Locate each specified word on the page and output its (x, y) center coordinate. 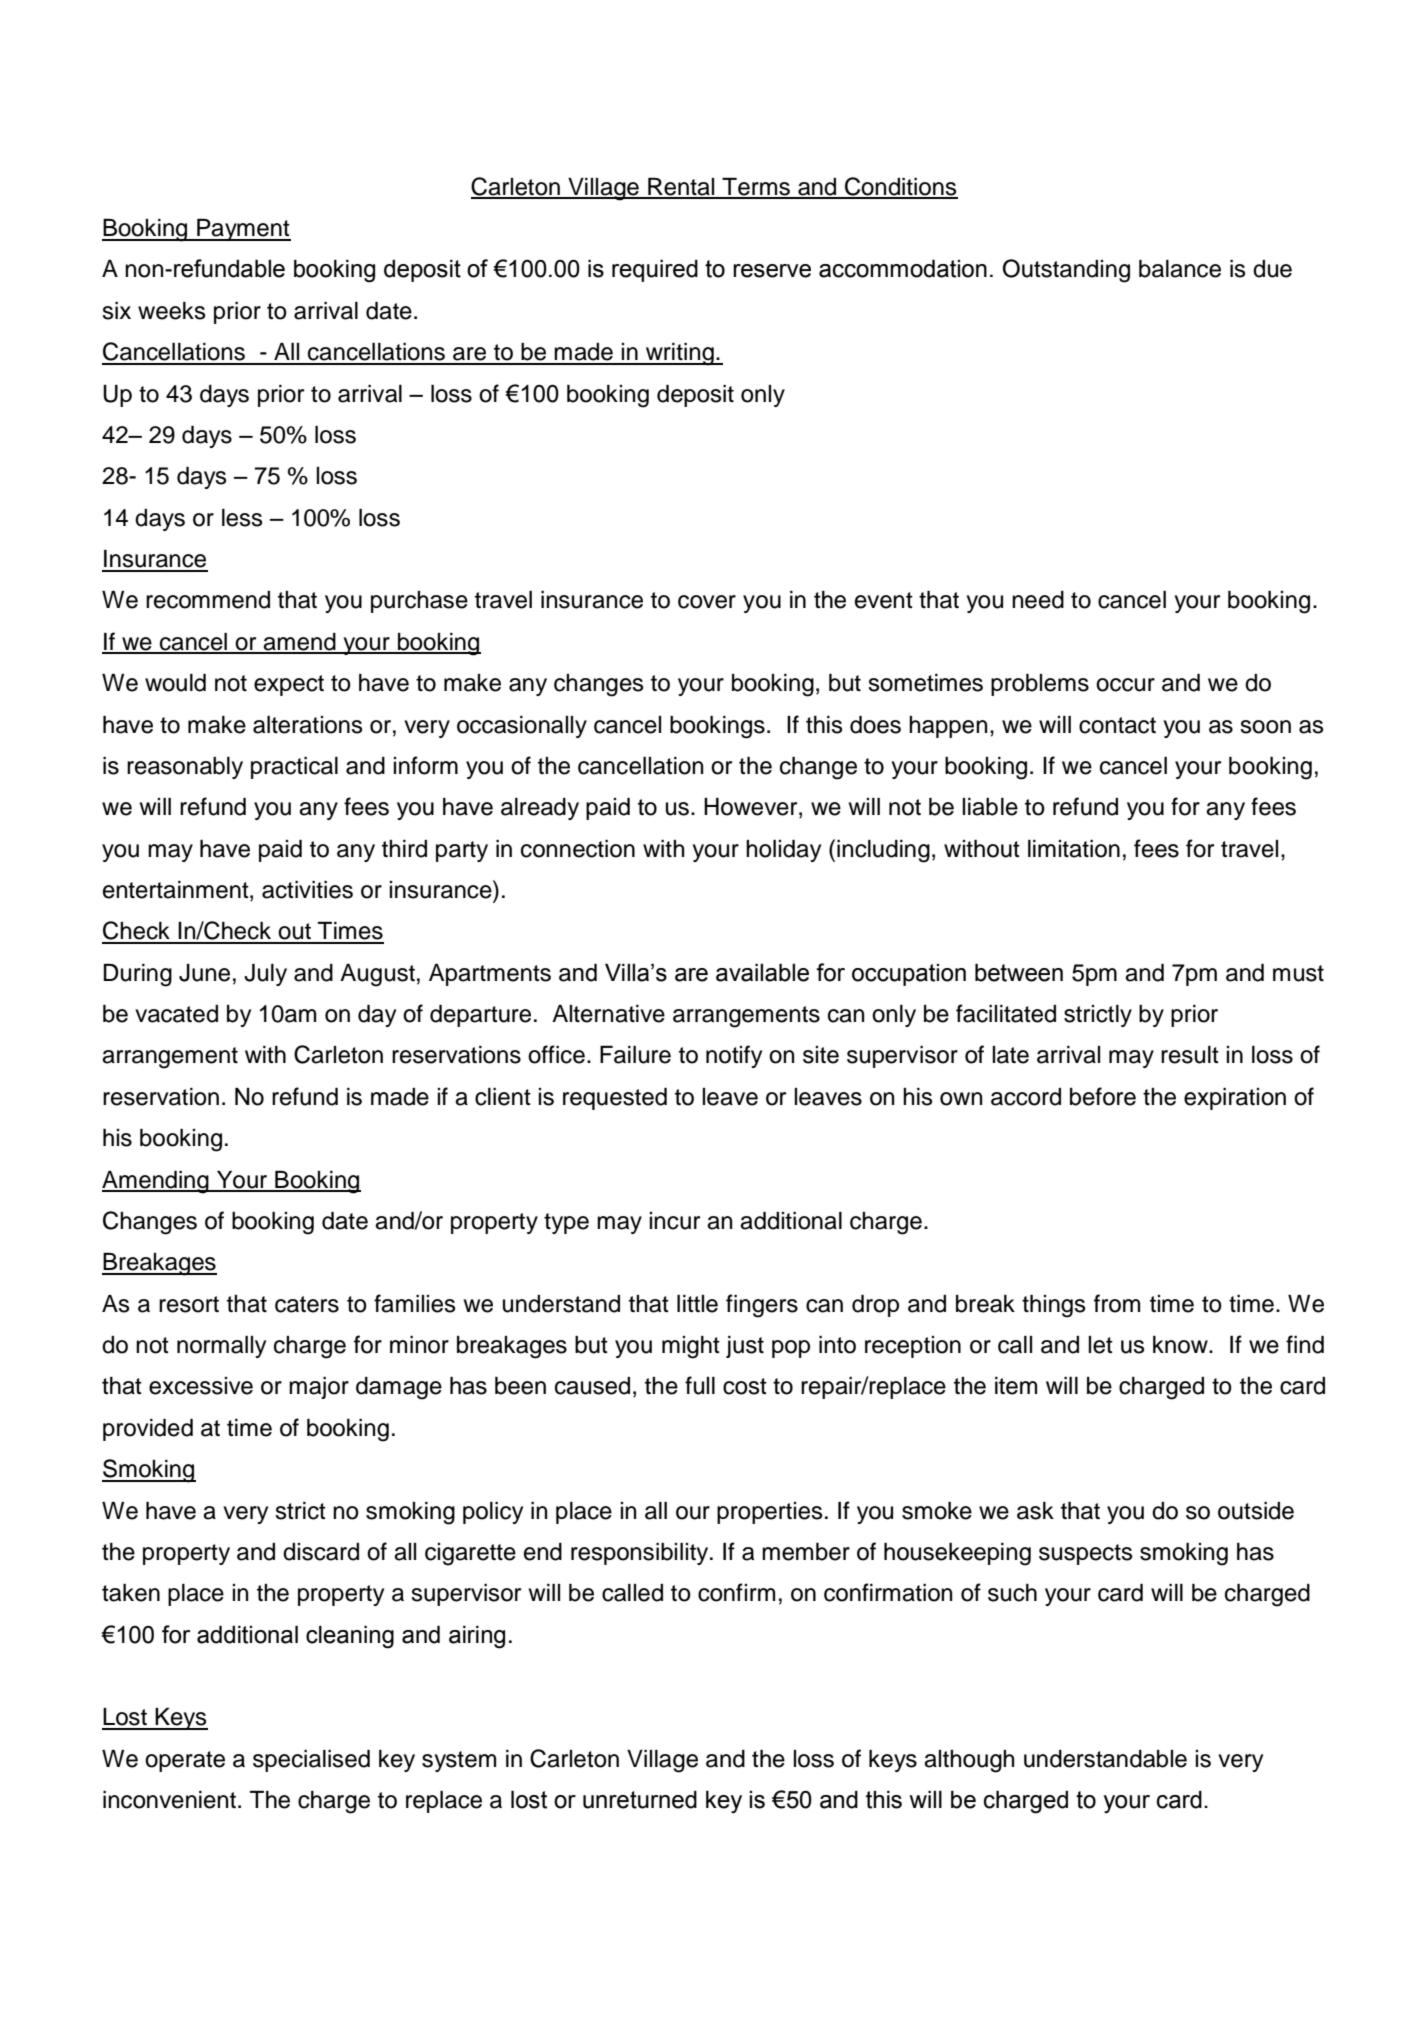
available (762, 972)
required (655, 270)
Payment (243, 230)
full (700, 1385)
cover (707, 602)
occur (1125, 685)
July (265, 975)
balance (1180, 269)
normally (221, 1347)
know (1181, 1345)
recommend (208, 600)
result (1190, 1055)
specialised (311, 1761)
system (459, 1761)
